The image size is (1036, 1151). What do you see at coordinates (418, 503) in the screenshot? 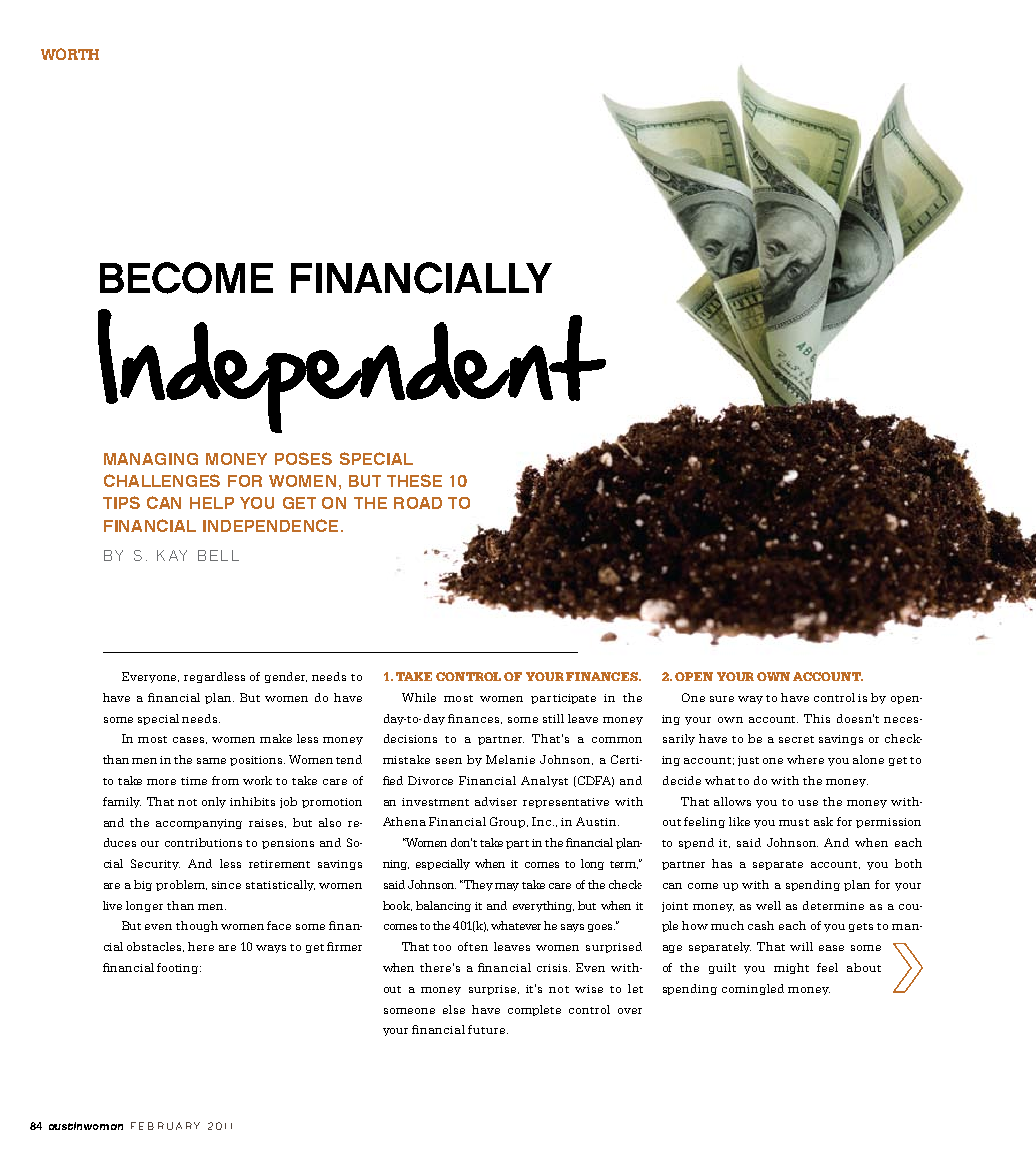
I see `road` at bounding box center [418, 503].
